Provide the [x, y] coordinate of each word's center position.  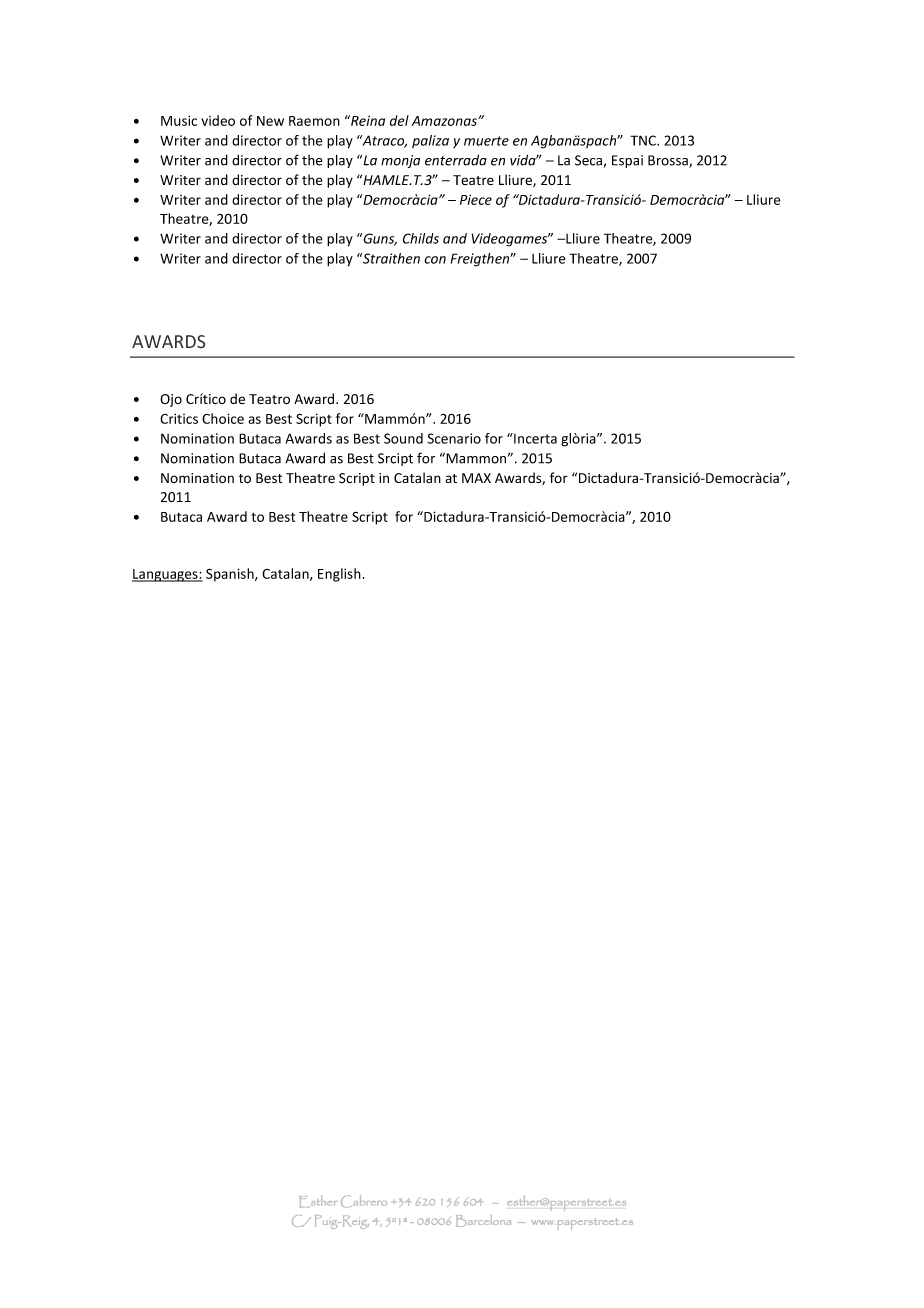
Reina [367, 120]
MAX [476, 478]
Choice [223, 418]
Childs [421, 238]
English [339, 575]
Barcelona [483, 1221]
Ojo [171, 400]
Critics [179, 418]
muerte [486, 141]
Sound [403, 438]
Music [179, 120]
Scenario [454, 438]
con [435, 260]
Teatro [269, 399]
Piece [476, 199]
